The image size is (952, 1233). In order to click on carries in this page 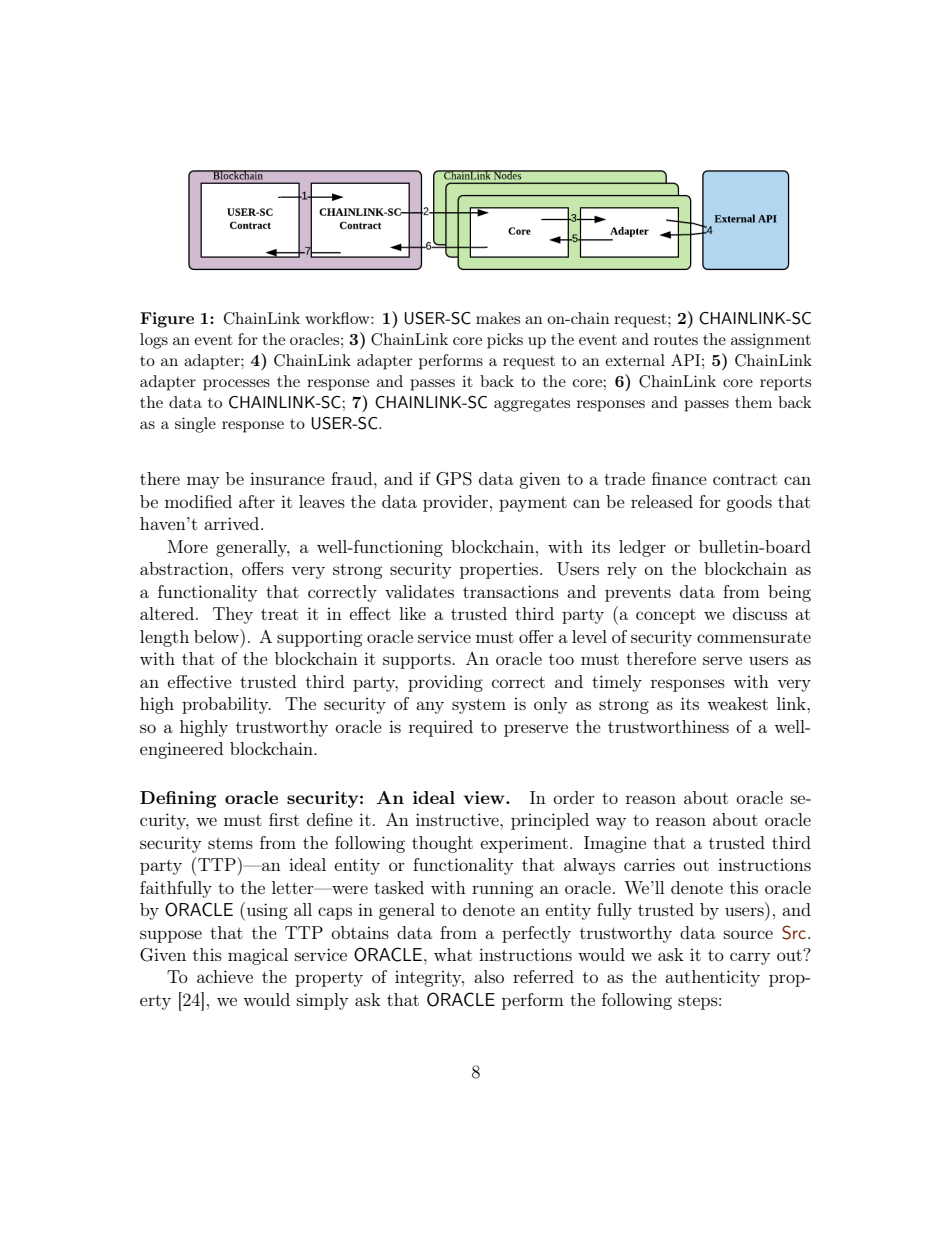, I will do `click(649, 864)`.
